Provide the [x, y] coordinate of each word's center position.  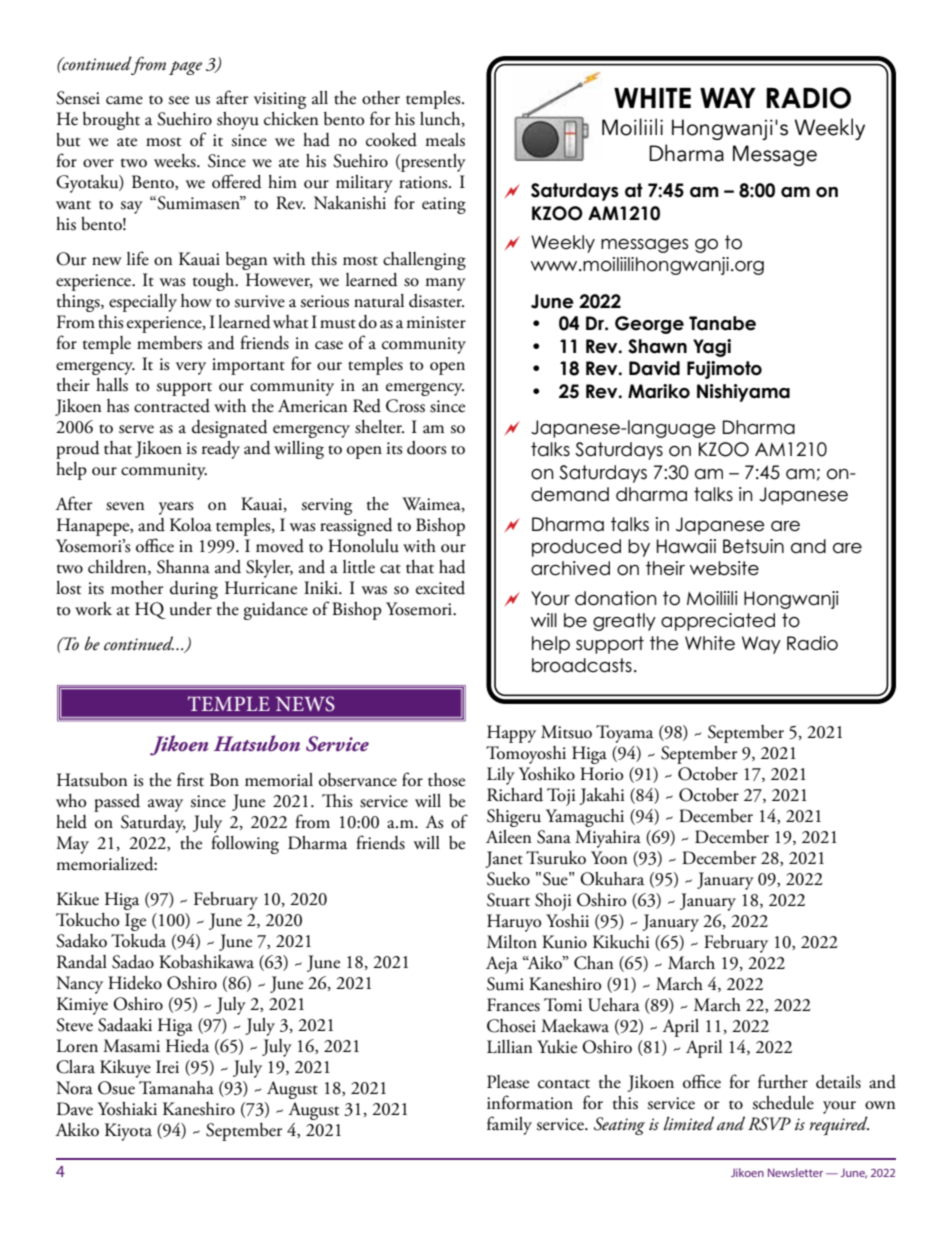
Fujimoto [724, 370]
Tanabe [722, 323]
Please [508, 1082]
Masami [131, 1046]
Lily [501, 776]
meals [445, 140]
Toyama [624, 734]
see [178, 100]
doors [427, 448]
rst [195, 782]
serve [136, 429]
